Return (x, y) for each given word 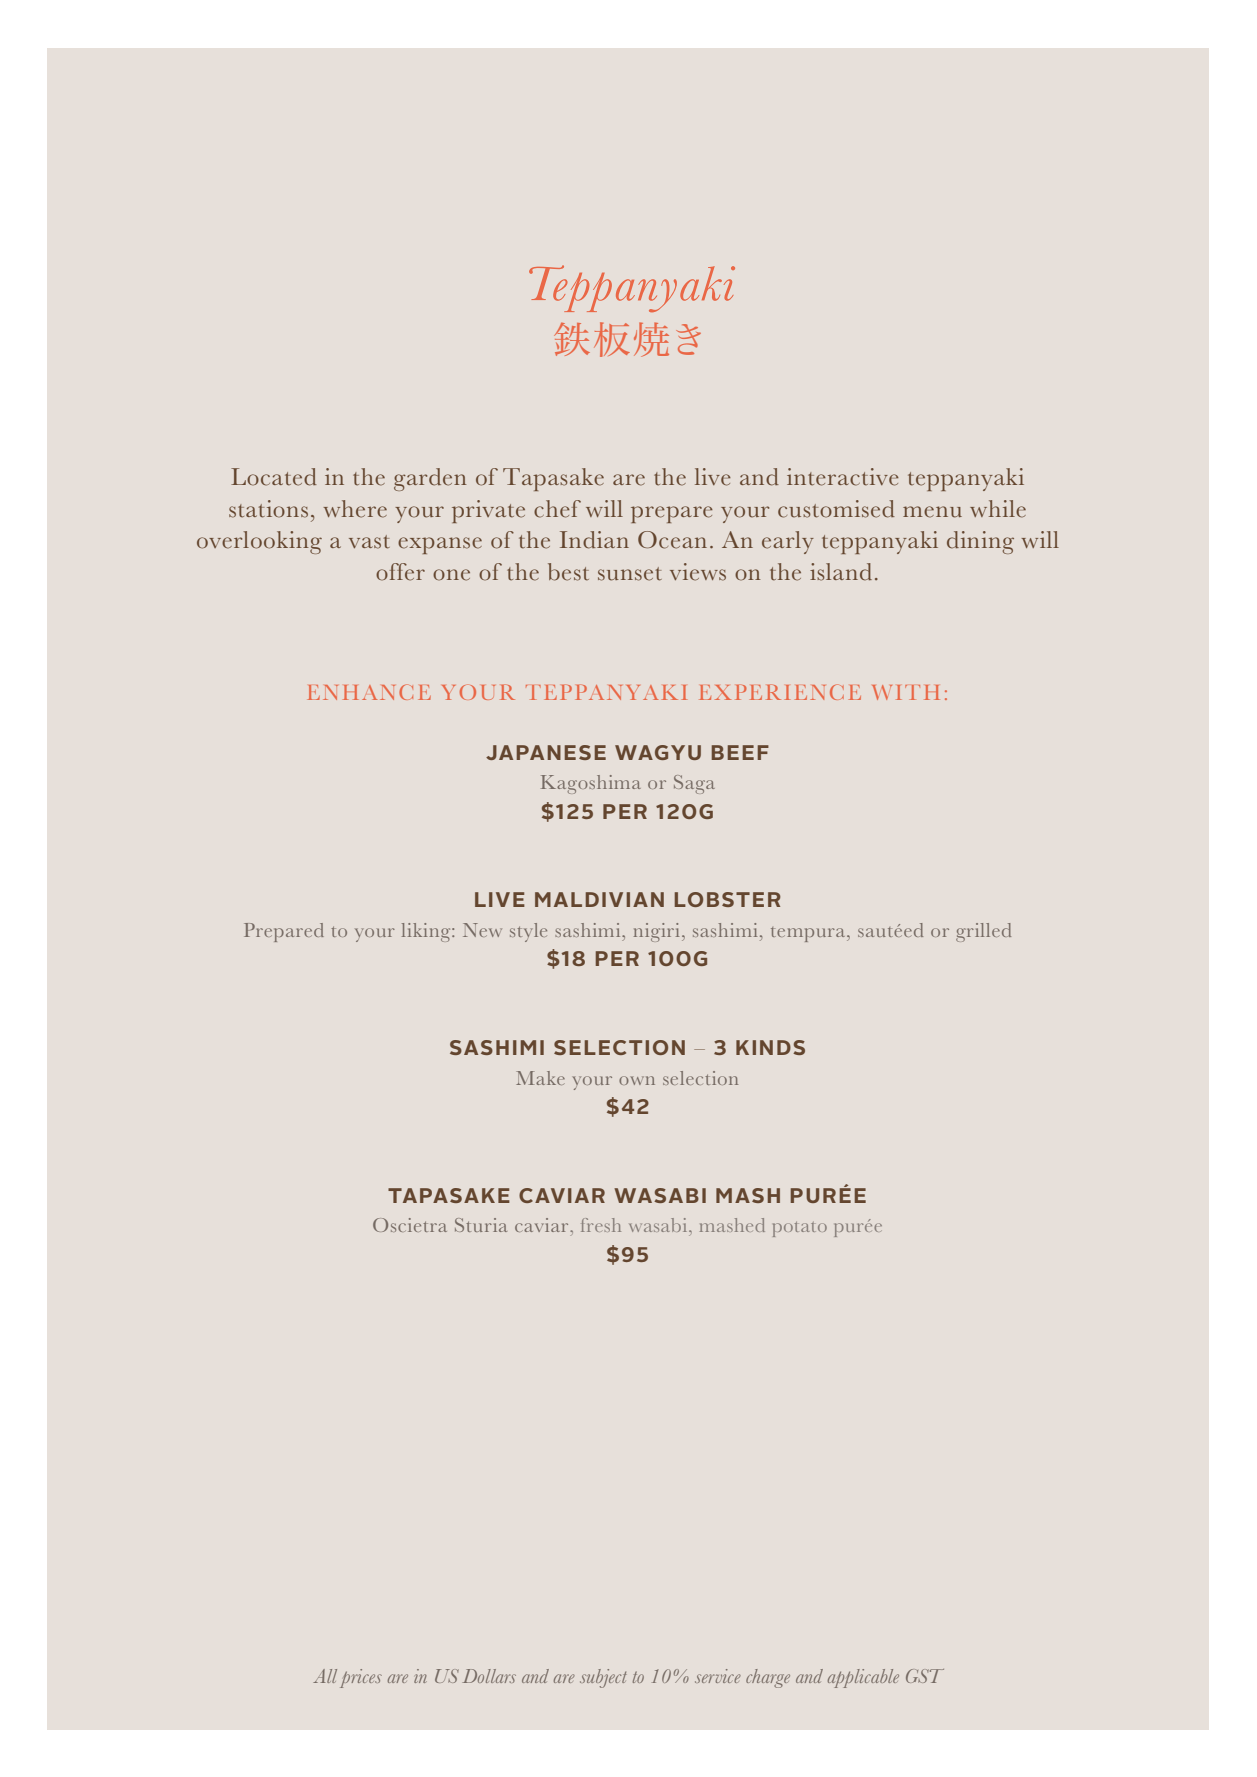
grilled (983, 932)
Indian (594, 540)
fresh (601, 1225)
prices (361, 1678)
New (482, 930)
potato (800, 1229)
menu (932, 512)
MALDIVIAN (599, 899)
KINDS (770, 1047)
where (355, 509)
